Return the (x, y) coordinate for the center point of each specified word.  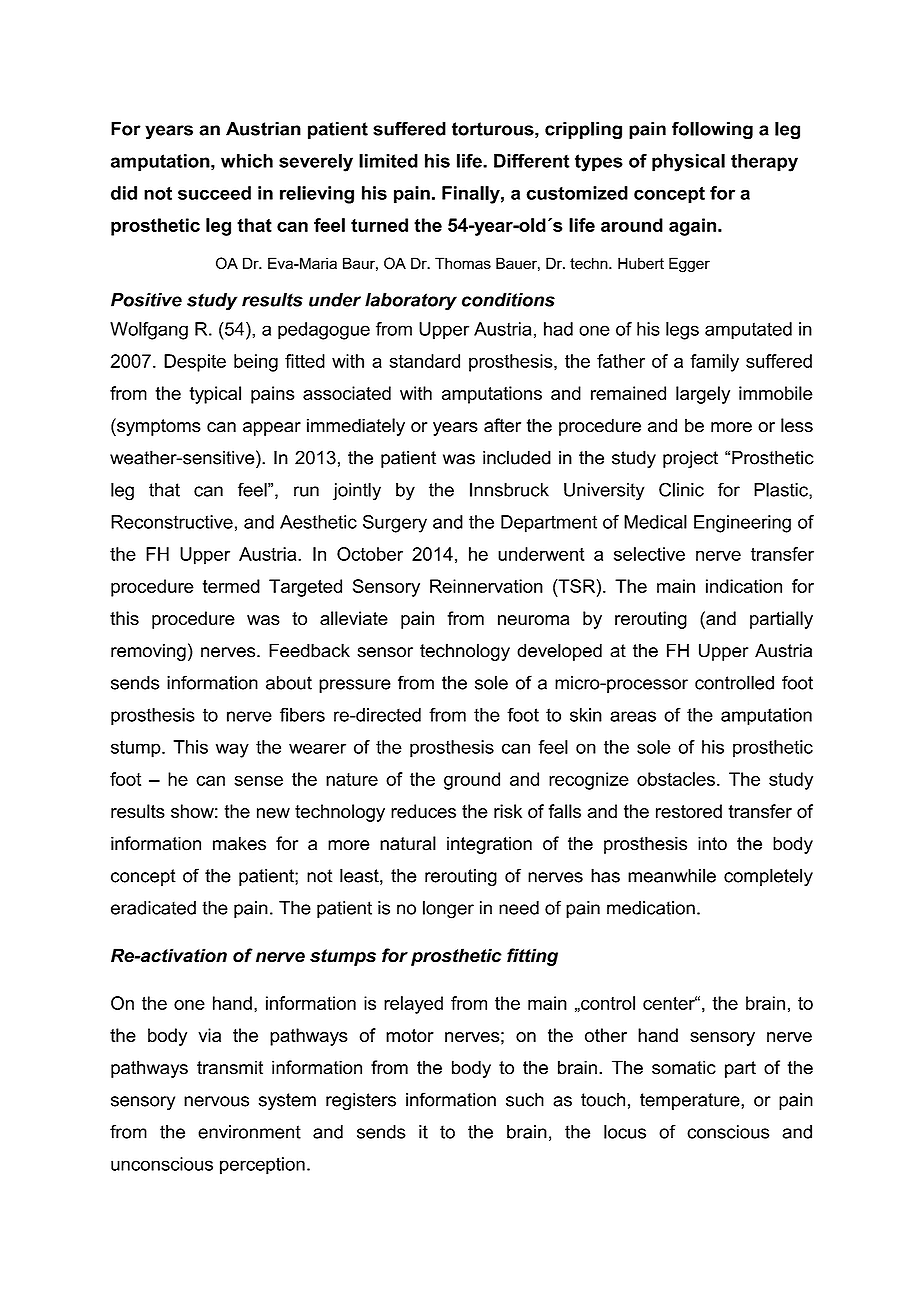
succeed (214, 193)
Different (532, 161)
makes (239, 843)
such (525, 1099)
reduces (423, 811)
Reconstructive (172, 522)
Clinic (681, 489)
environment (249, 1132)
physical (688, 163)
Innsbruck (509, 490)
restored (689, 811)
